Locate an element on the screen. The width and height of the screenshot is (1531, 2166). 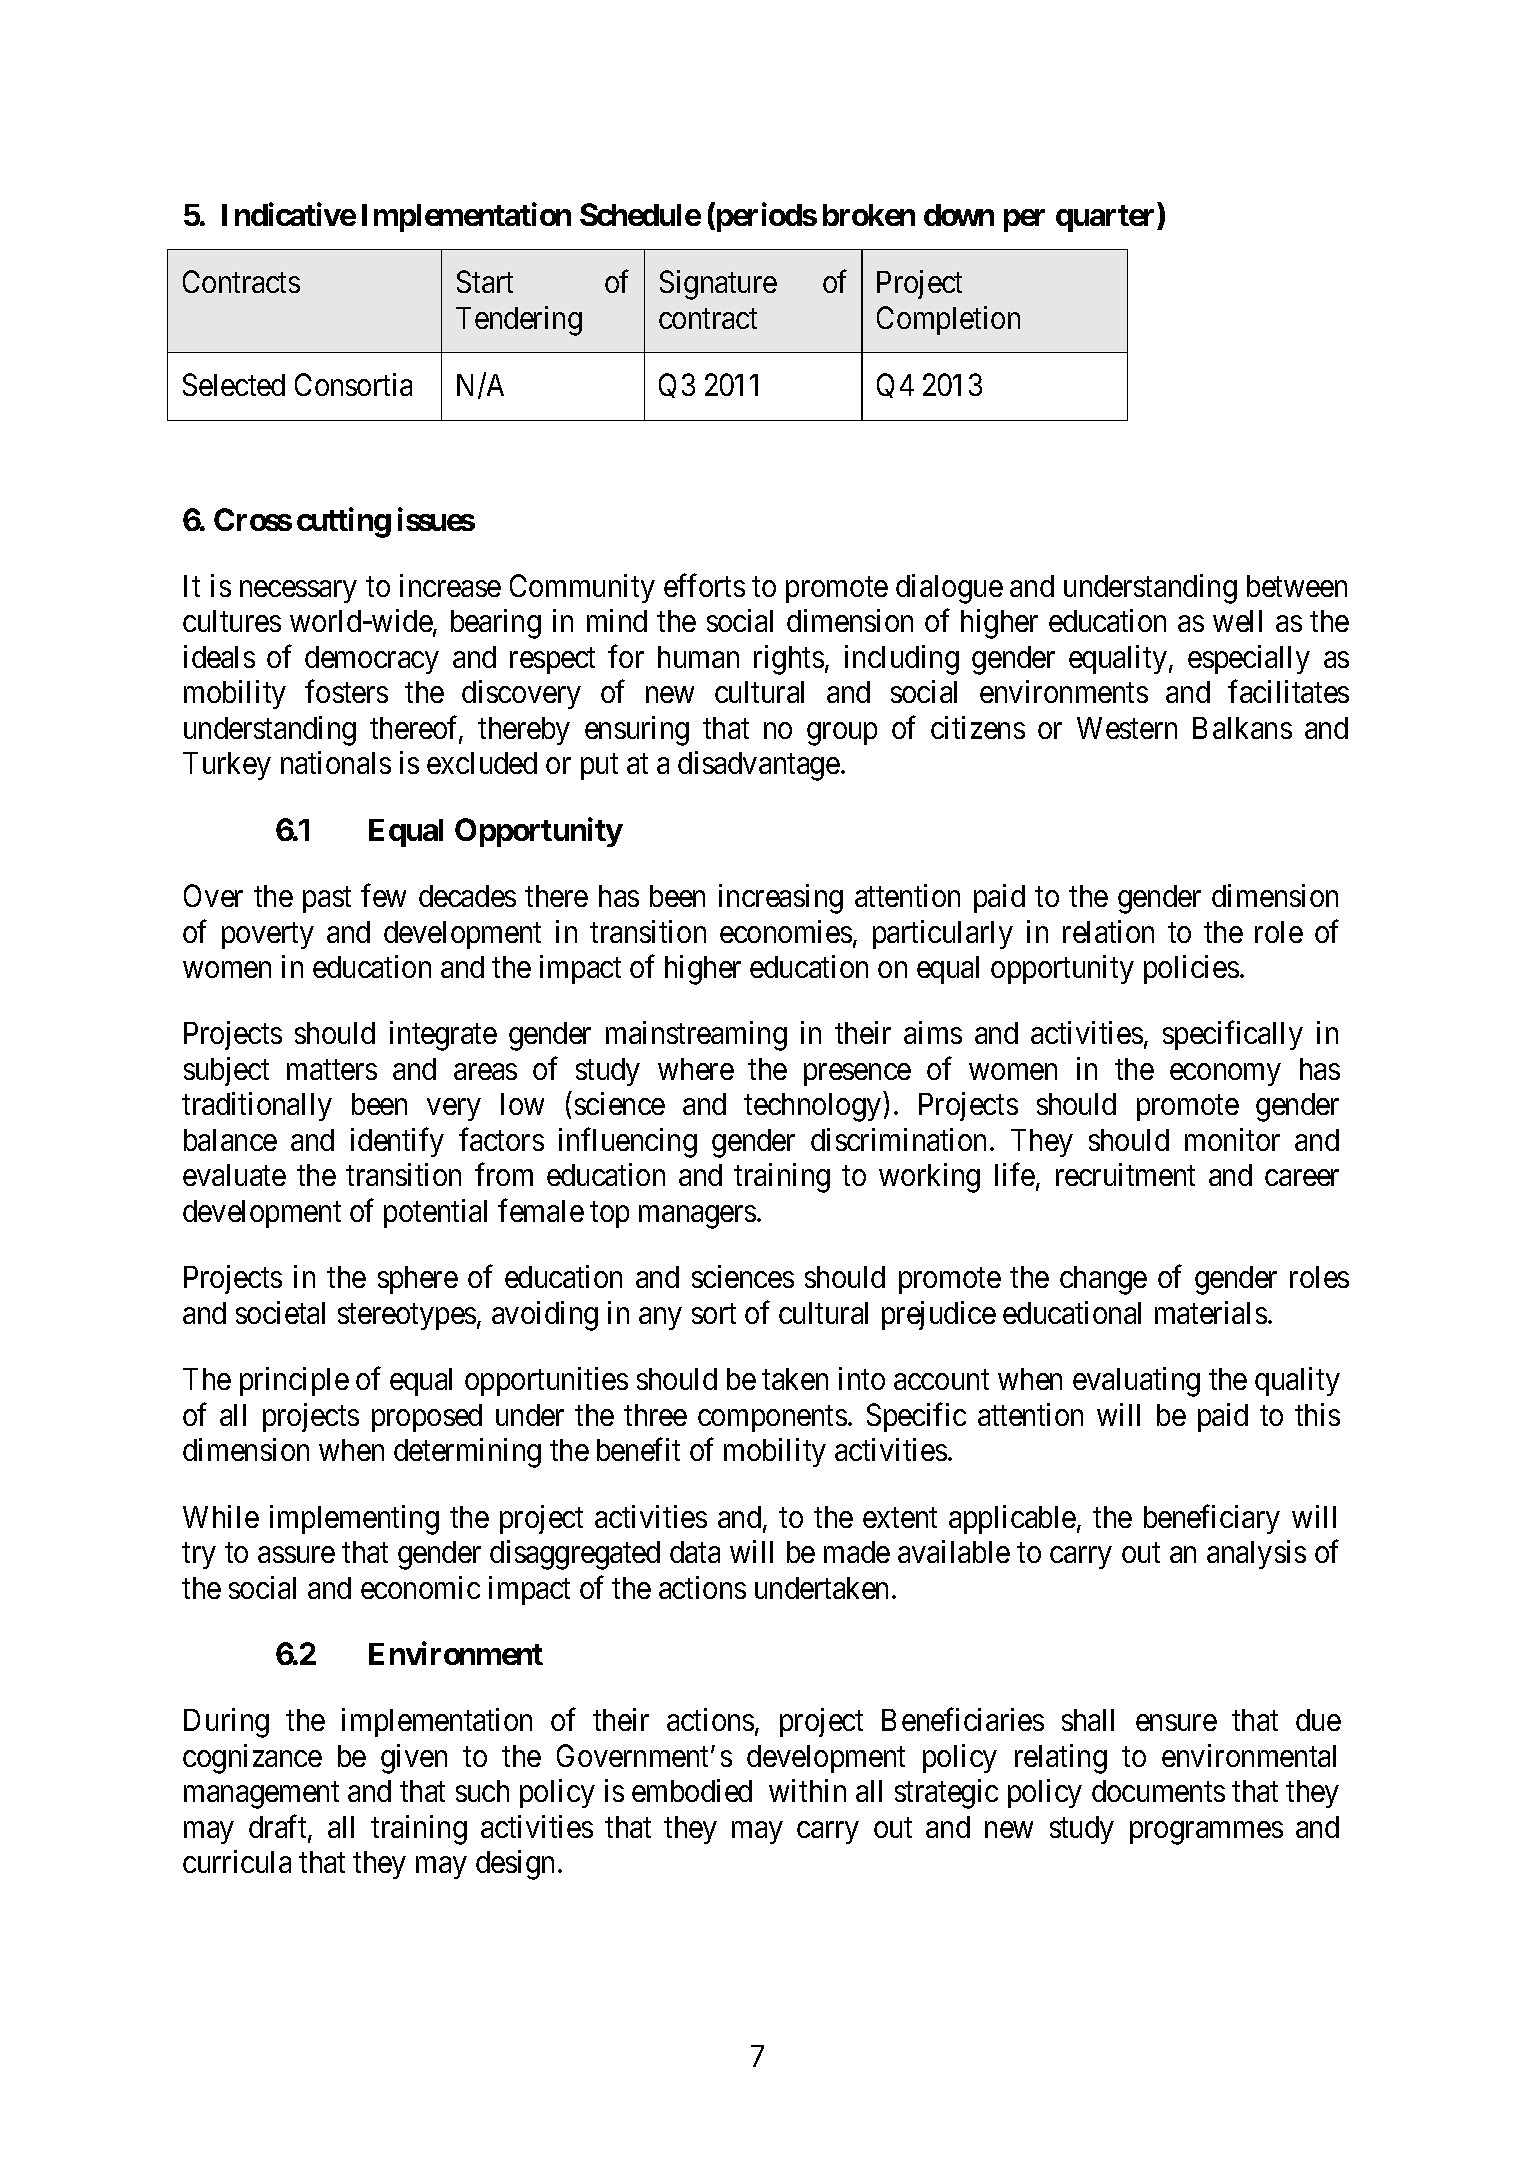
especially is located at coordinates (1249, 659).
